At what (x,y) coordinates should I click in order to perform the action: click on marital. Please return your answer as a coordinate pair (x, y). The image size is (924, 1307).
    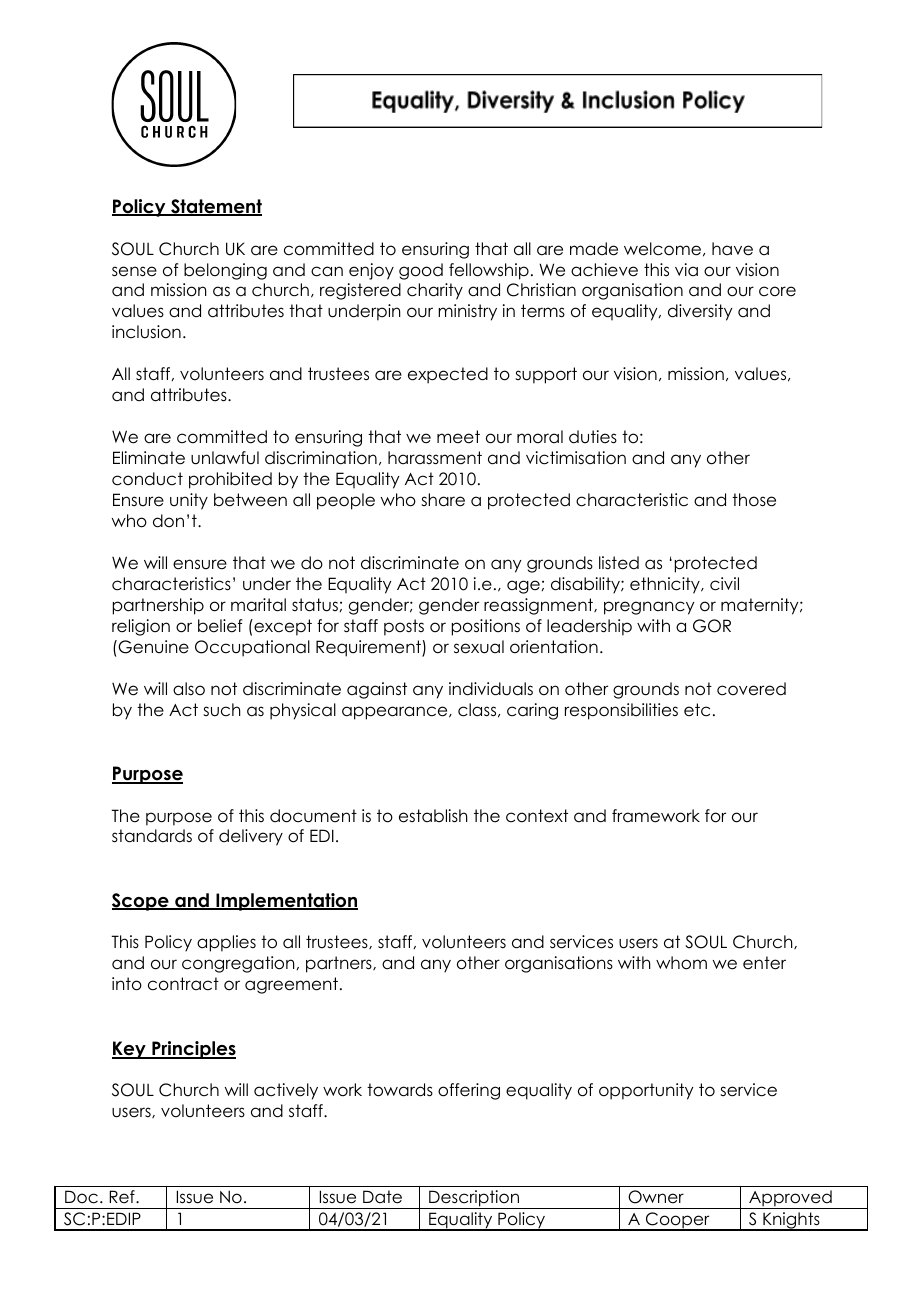
    Looking at the image, I should click on (258, 605).
